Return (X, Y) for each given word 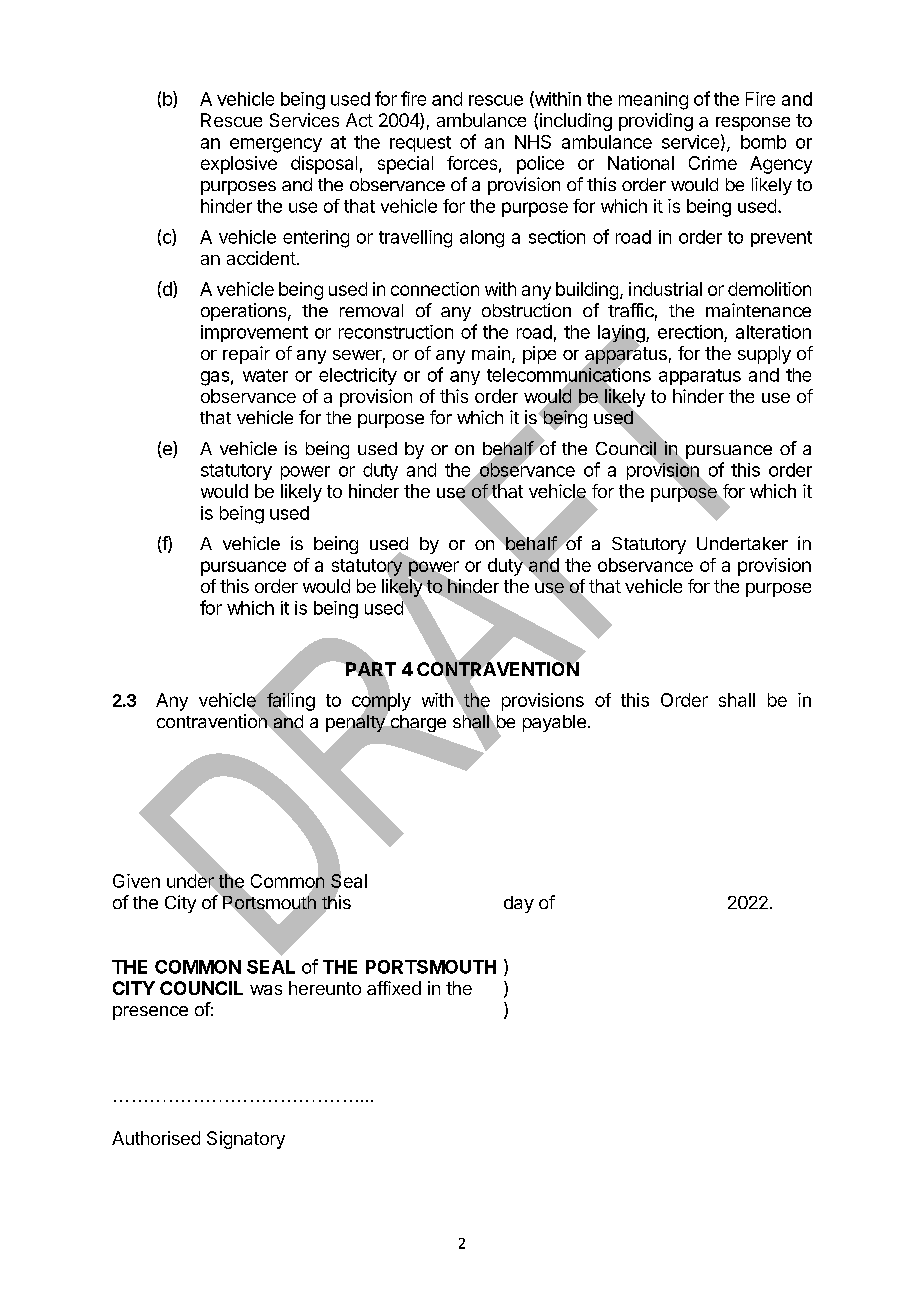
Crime (713, 163)
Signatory (246, 1140)
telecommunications (569, 375)
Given (136, 881)
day (519, 904)
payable (554, 723)
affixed (394, 988)
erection (690, 332)
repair (246, 355)
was (266, 990)
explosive (239, 165)
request (420, 144)
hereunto (325, 988)
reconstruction (396, 332)
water (265, 375)
